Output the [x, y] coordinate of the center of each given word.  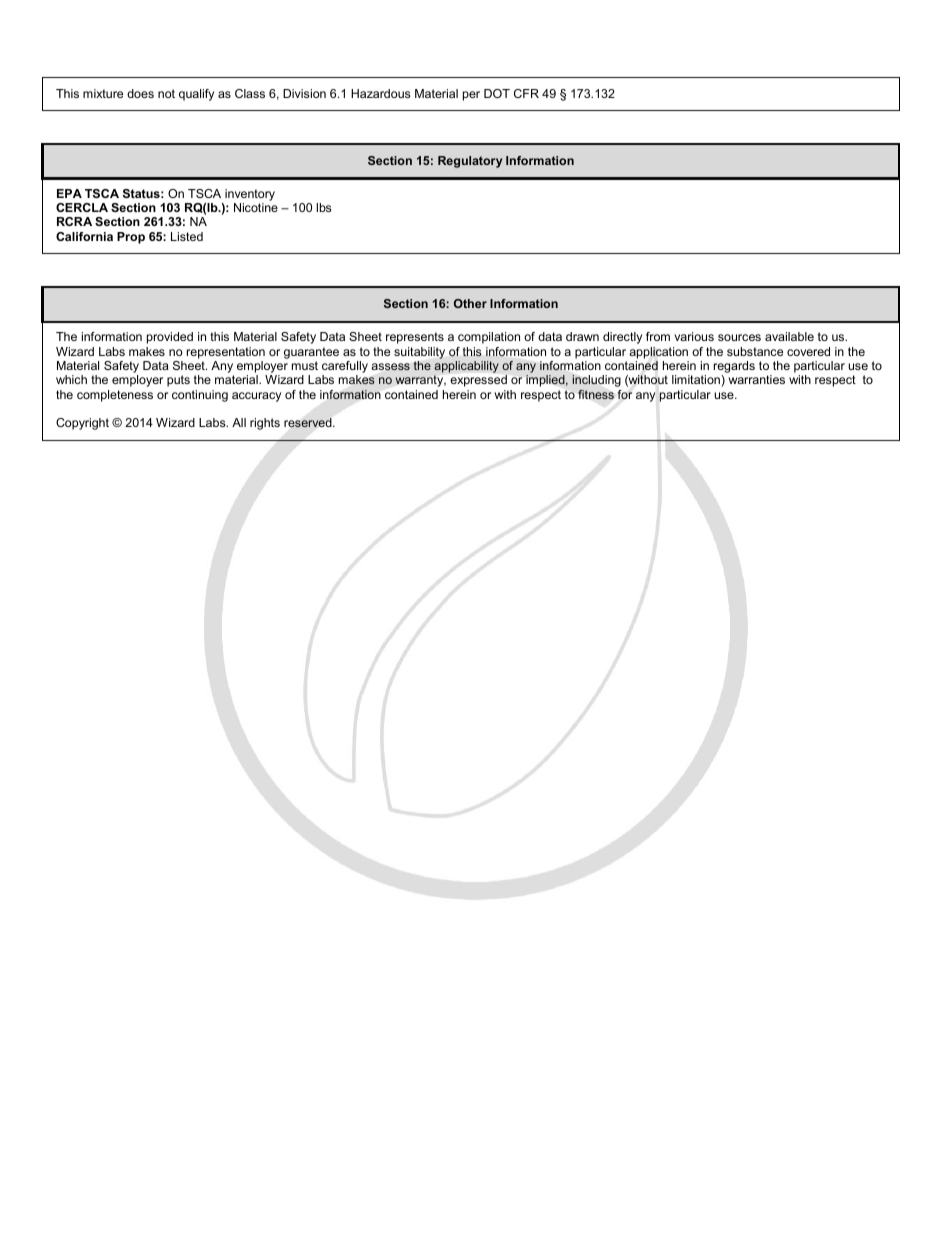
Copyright [82, 424]
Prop [131, 238]
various [694, 336]
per [471, 96]
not [166, 93]
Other [470, 303]
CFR [526, 93]
